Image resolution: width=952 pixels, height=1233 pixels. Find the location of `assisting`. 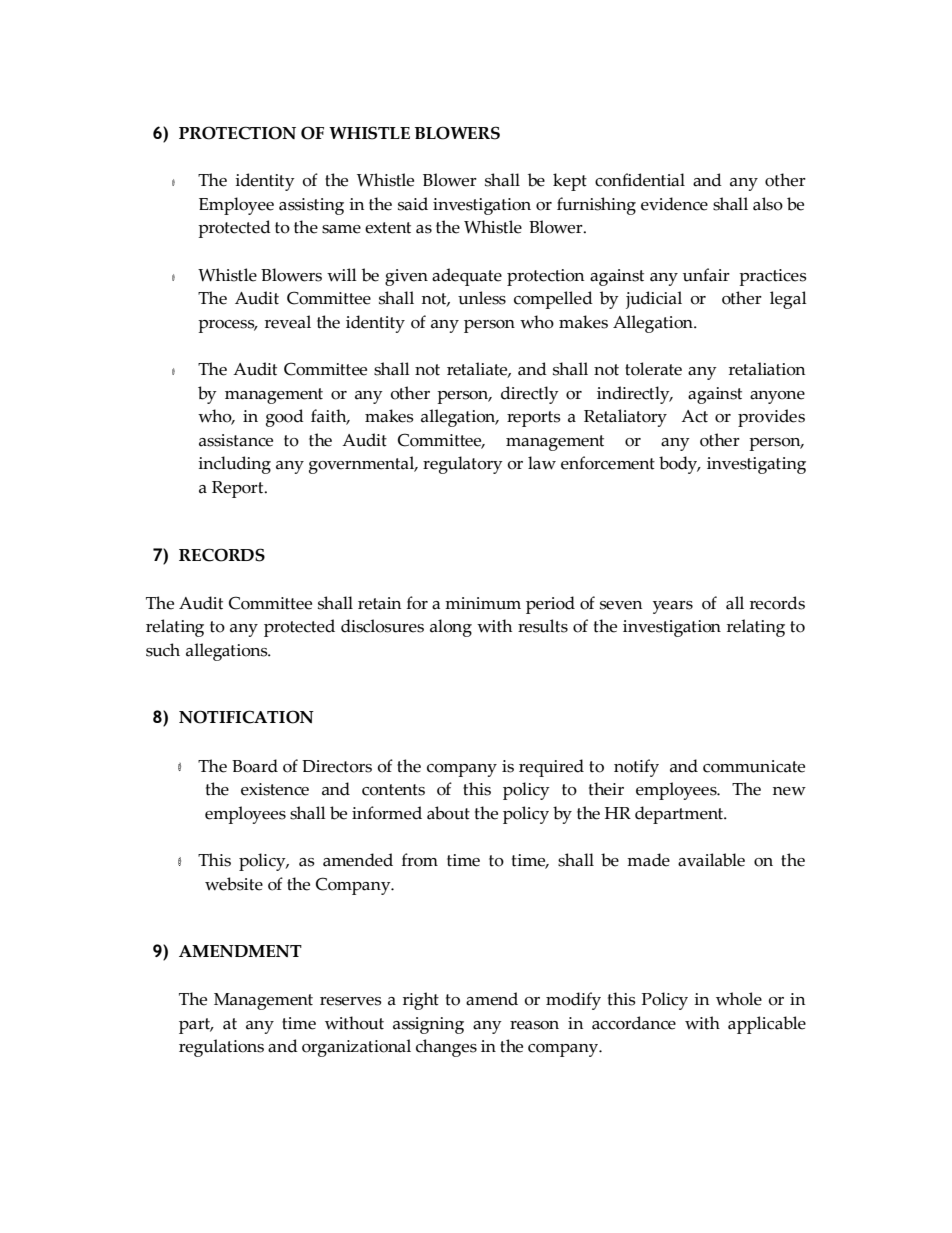

assisting is located at coordinates (311, 206).
